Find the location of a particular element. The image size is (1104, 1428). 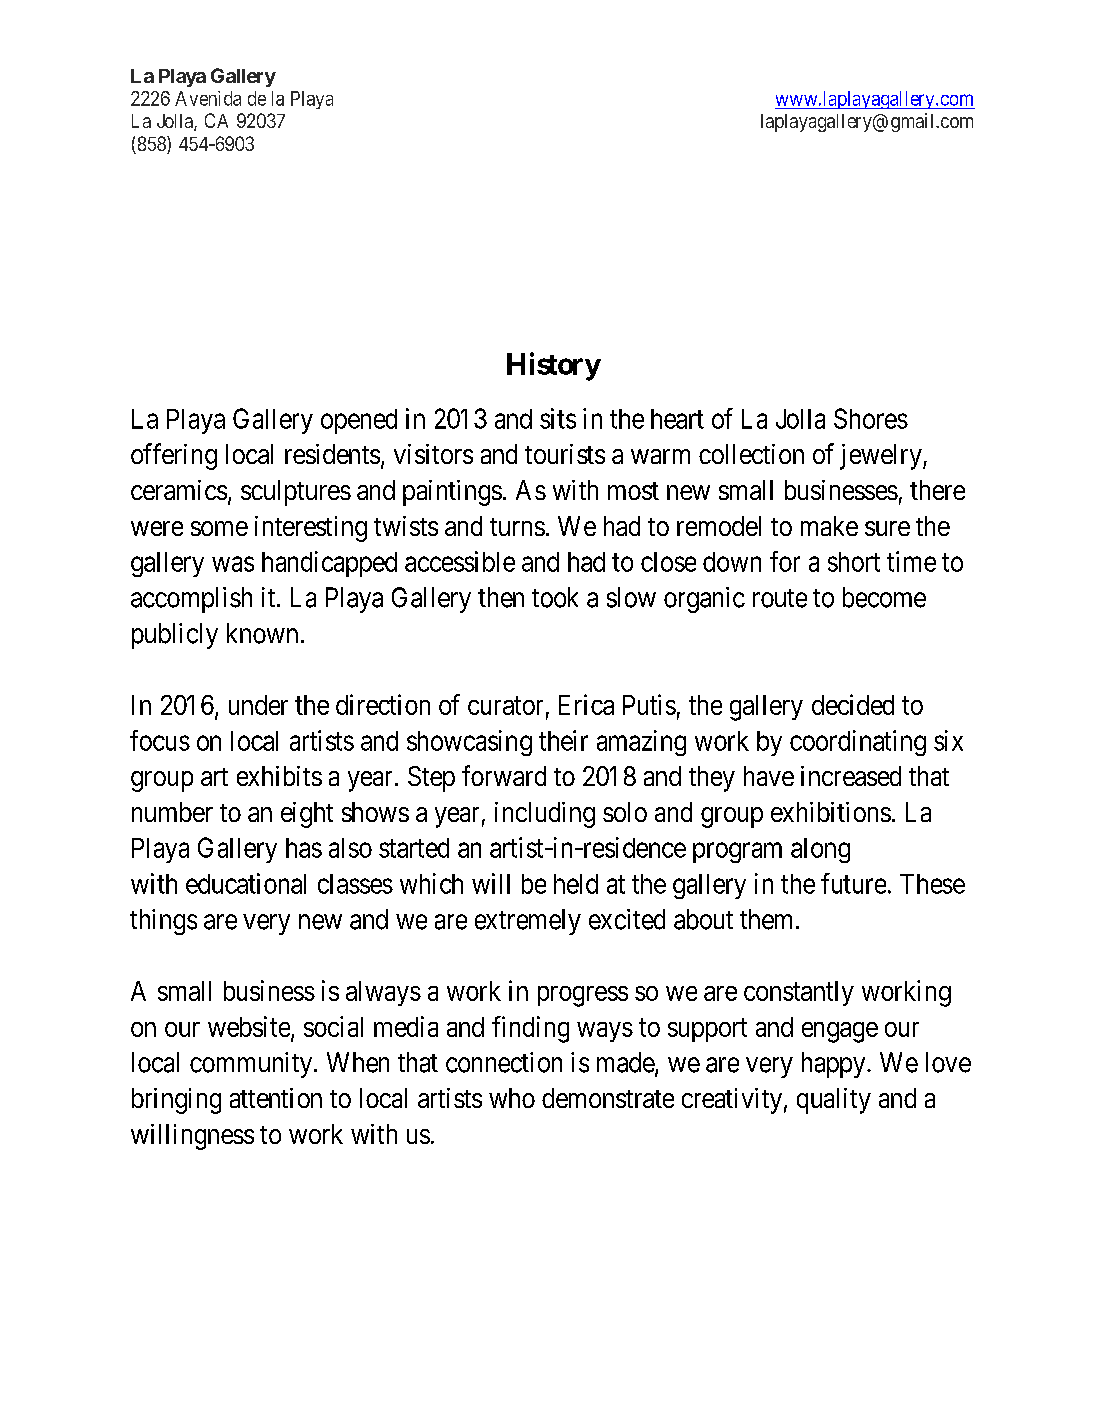

their is located at coordinates (563, 740).
